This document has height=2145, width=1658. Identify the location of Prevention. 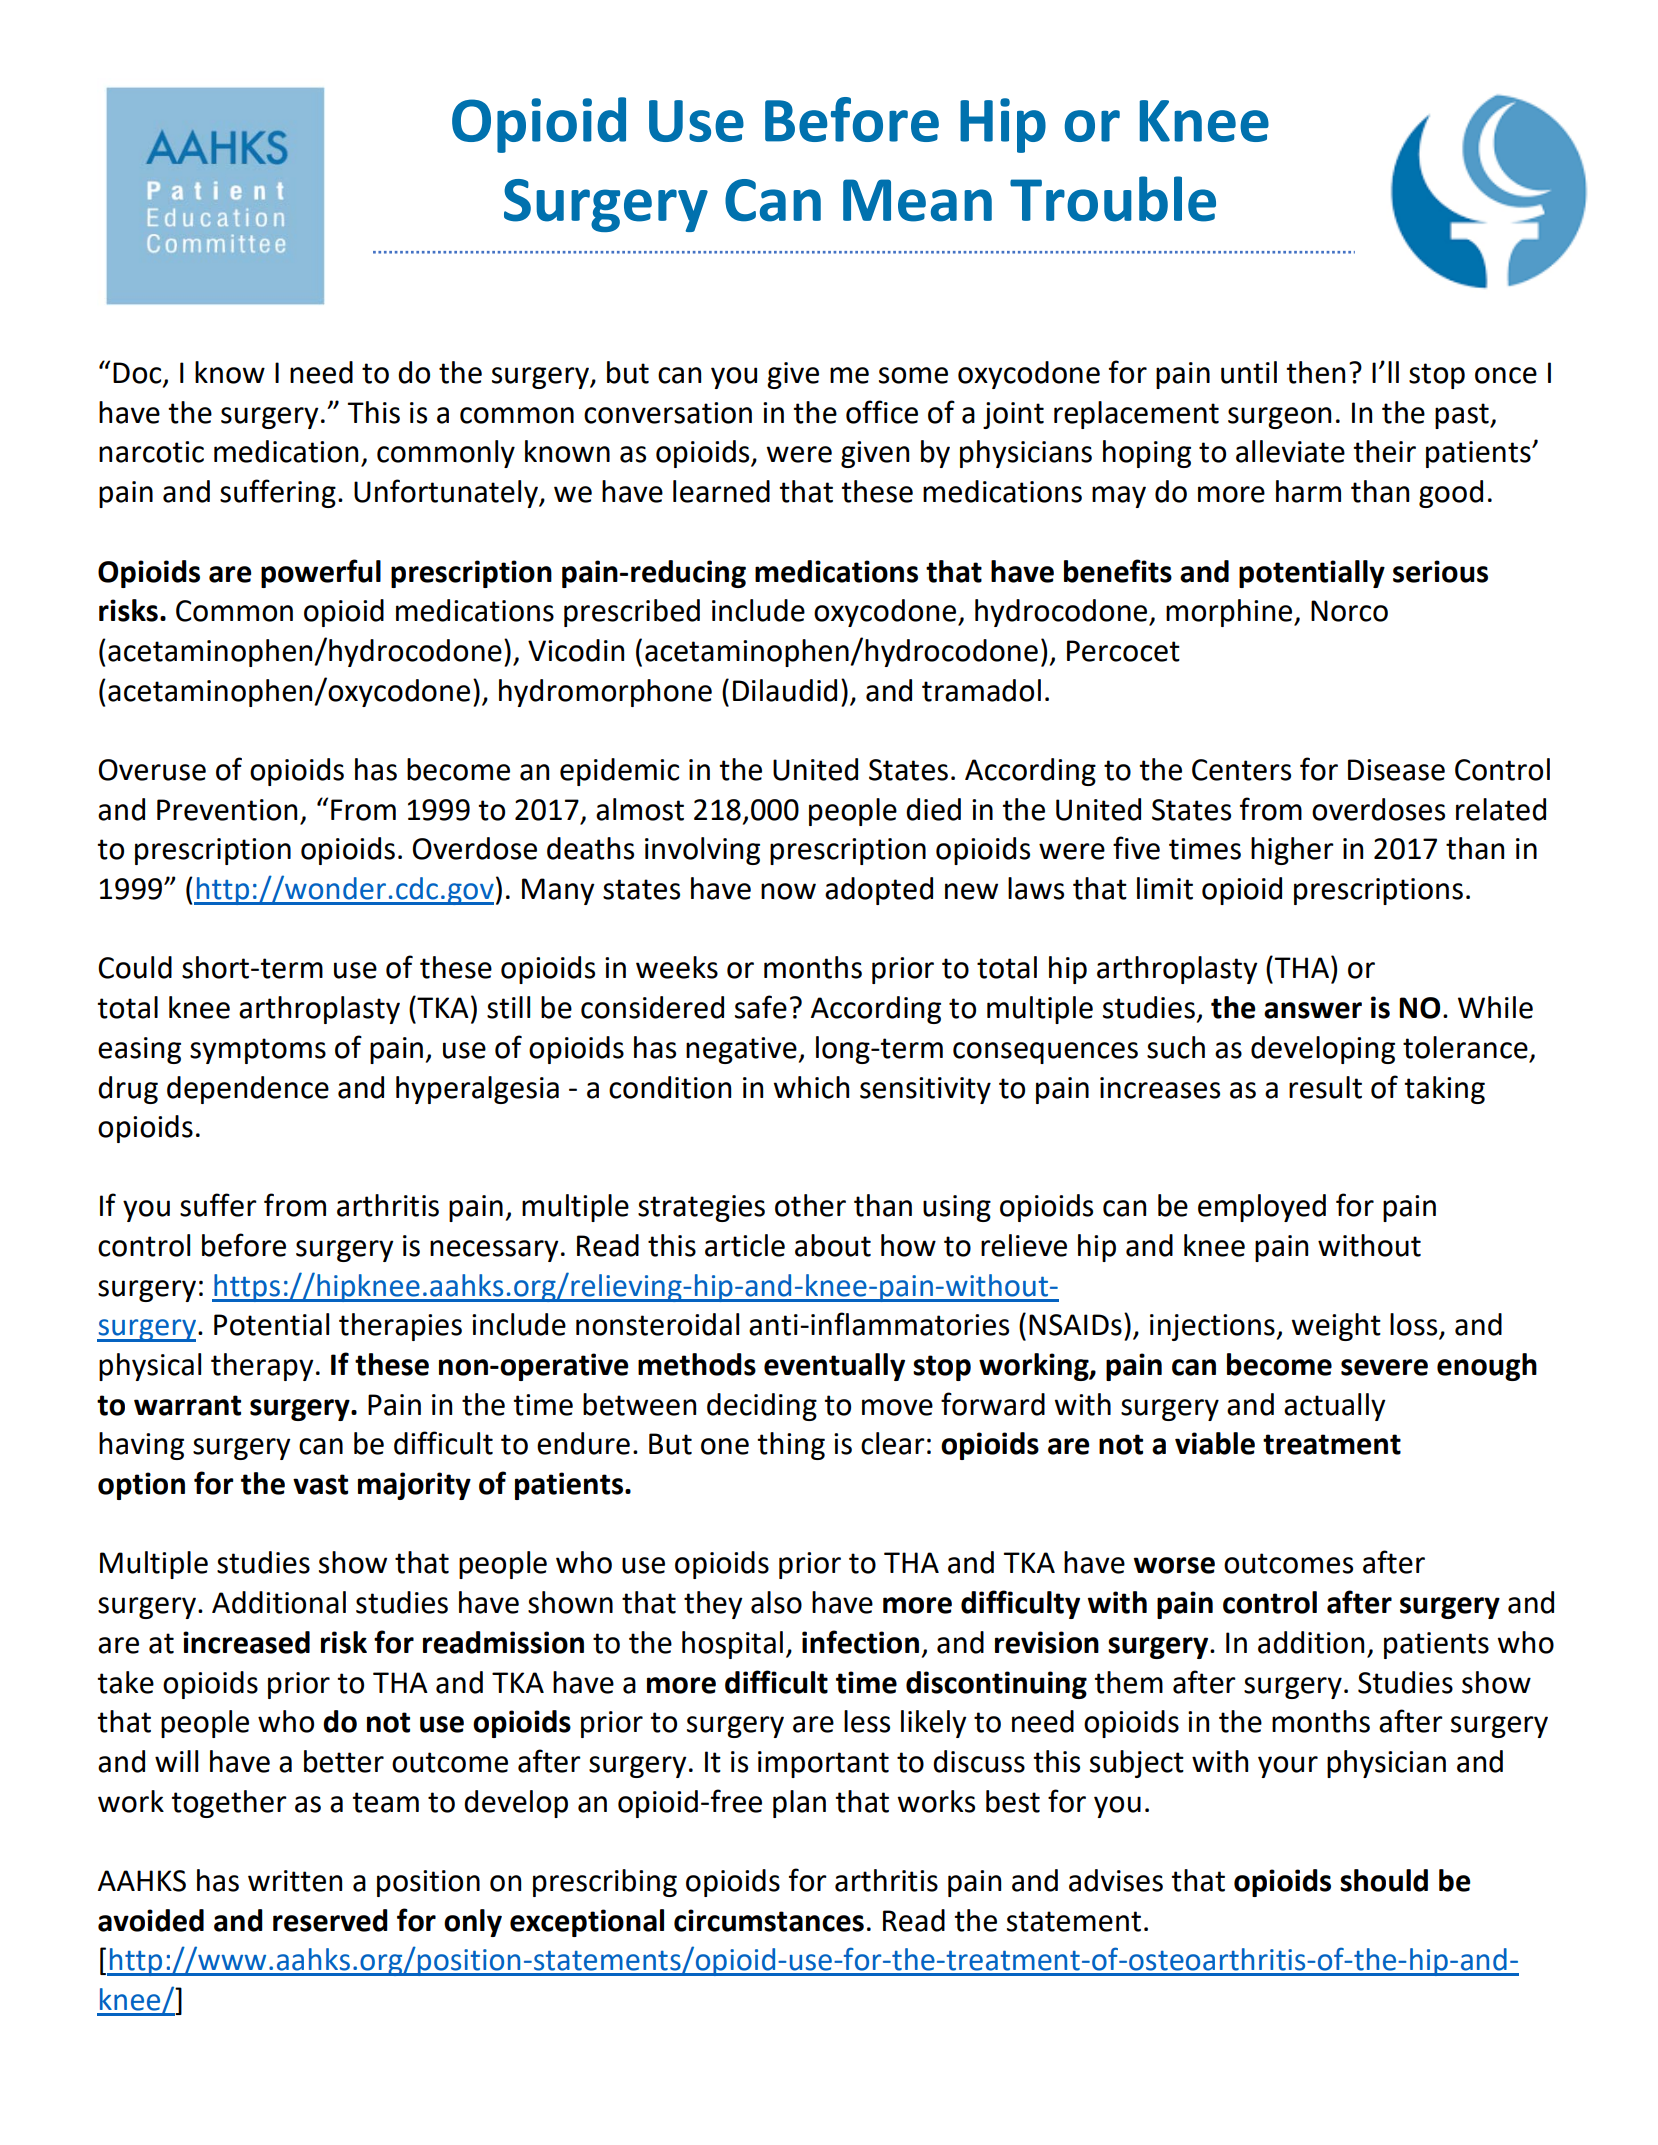
(227, 810).
